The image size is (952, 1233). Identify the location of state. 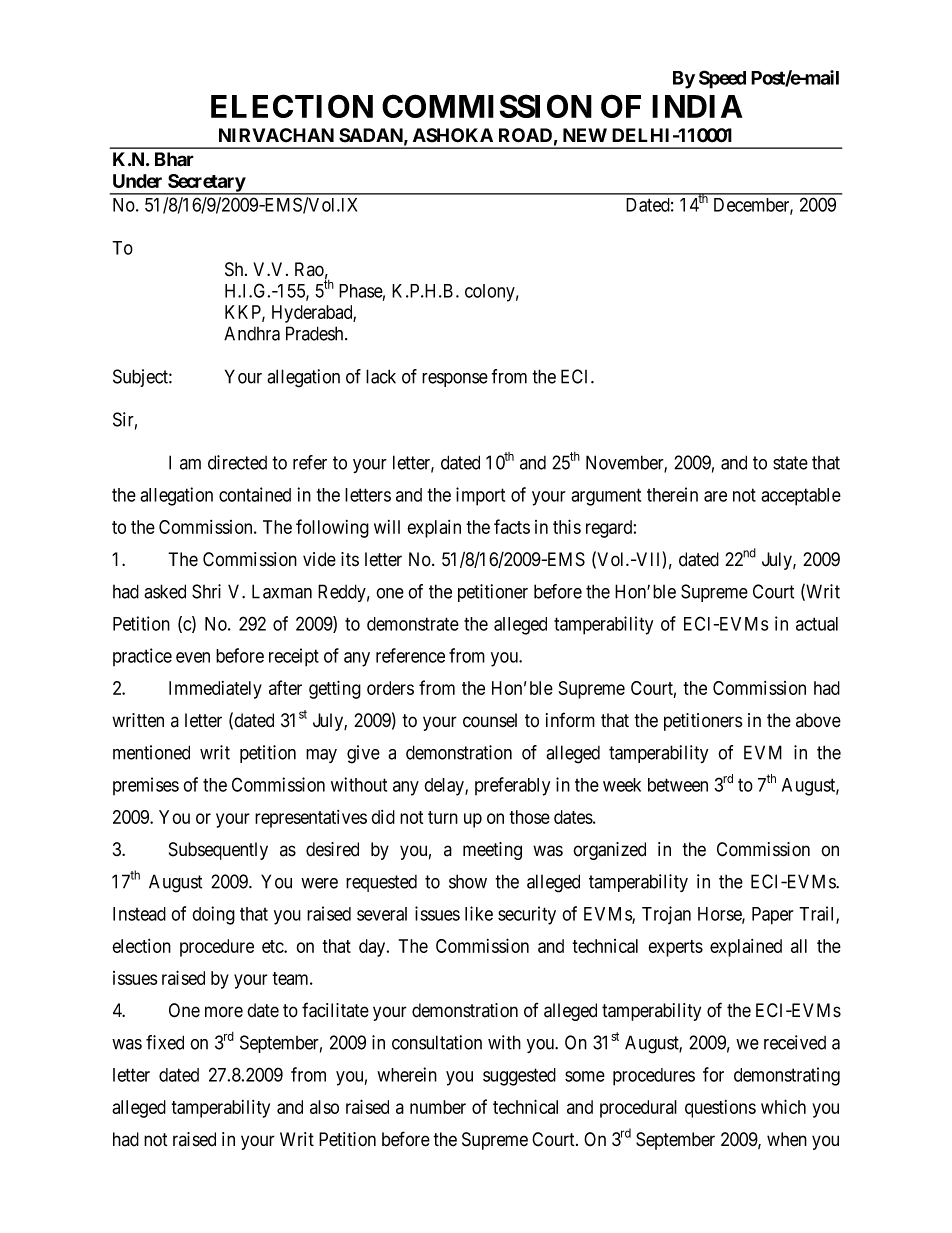
(790, 463).
